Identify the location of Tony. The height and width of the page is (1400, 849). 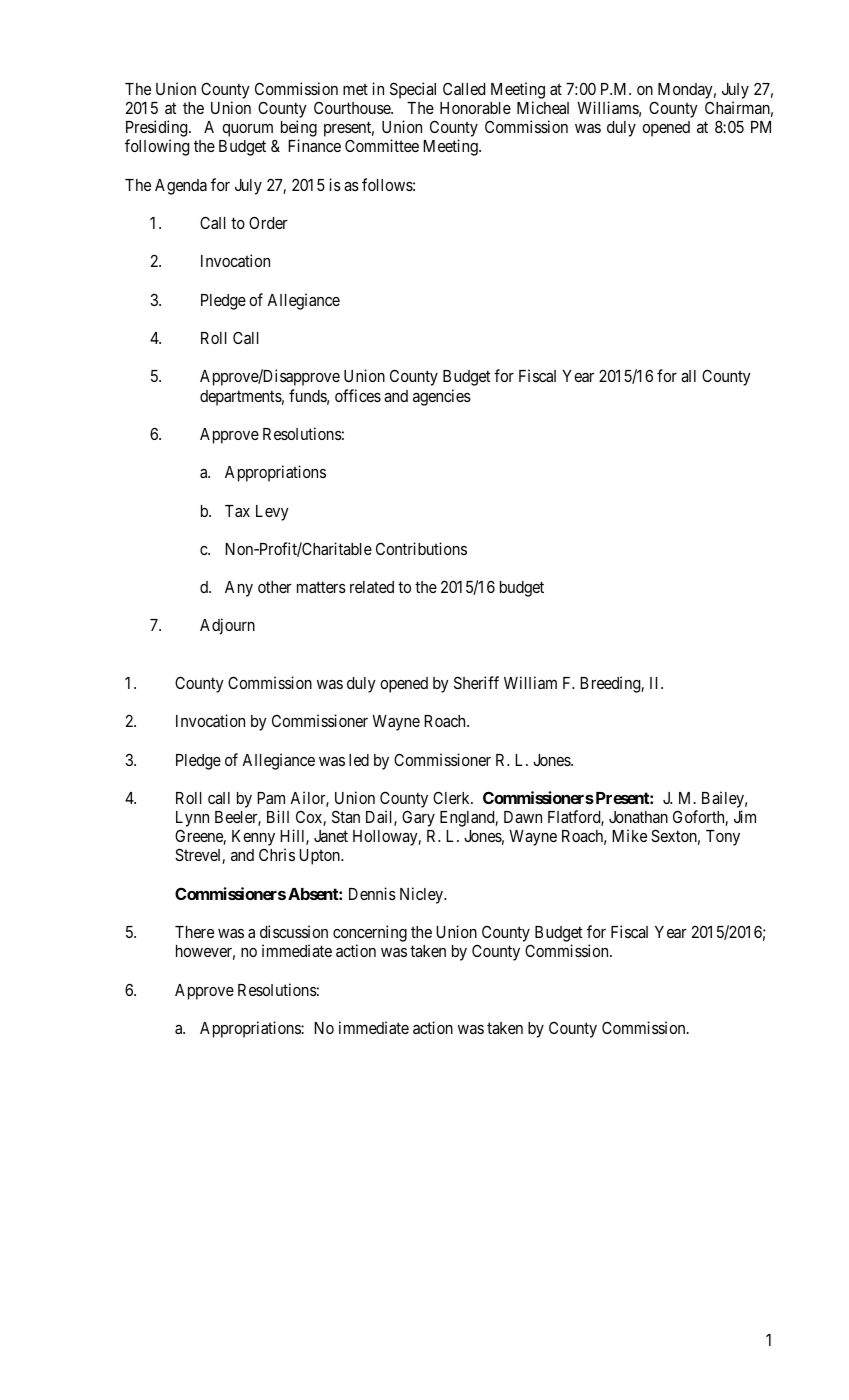
(723, 838).
